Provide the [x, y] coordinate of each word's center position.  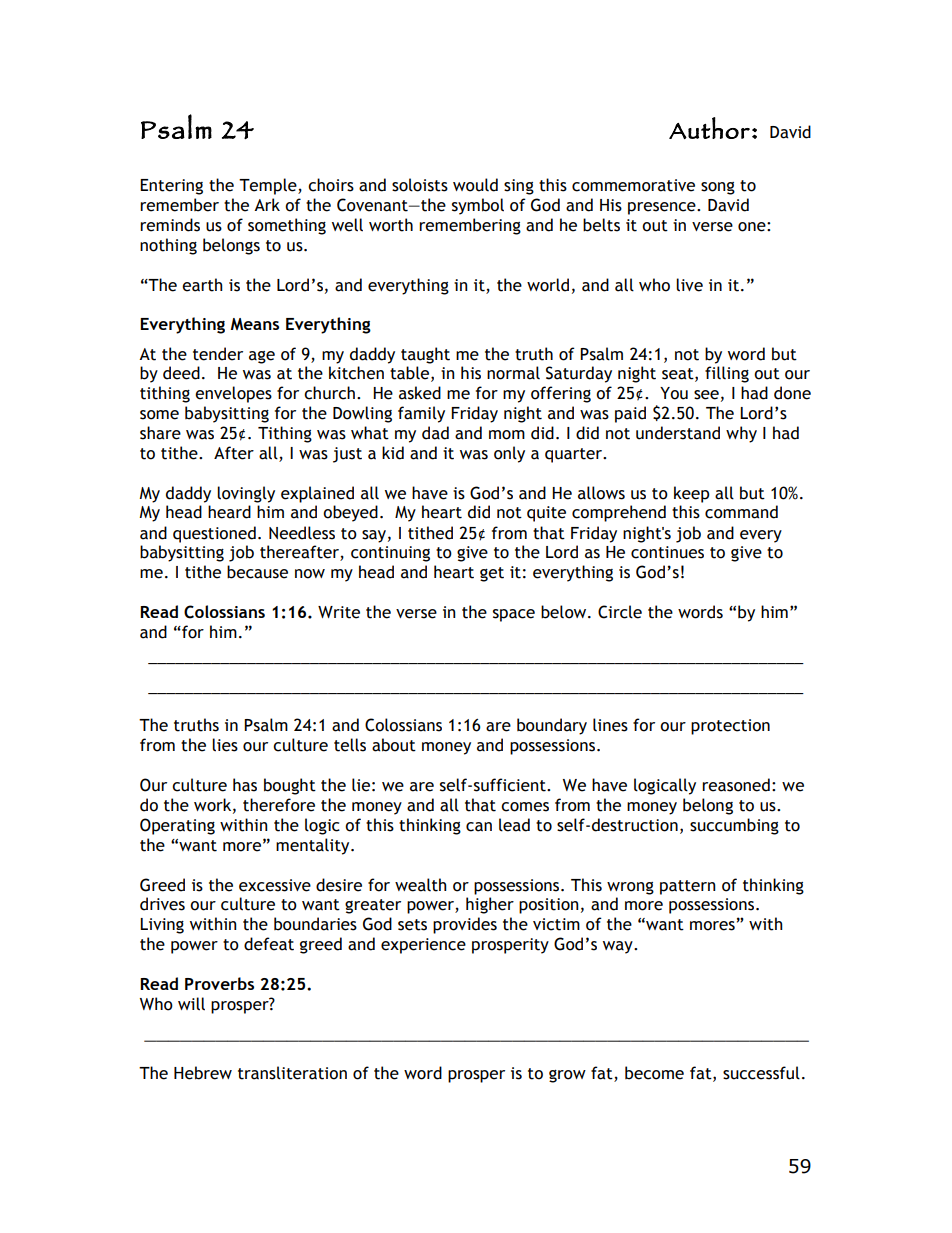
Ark [267, 204]
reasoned [736, 785]
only [509, 454]
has [245, 785]
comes [525, 807]
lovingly [246, 494]
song [718, 188]
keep [692, 494]
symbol [478, 206]
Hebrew [203, 1073]
